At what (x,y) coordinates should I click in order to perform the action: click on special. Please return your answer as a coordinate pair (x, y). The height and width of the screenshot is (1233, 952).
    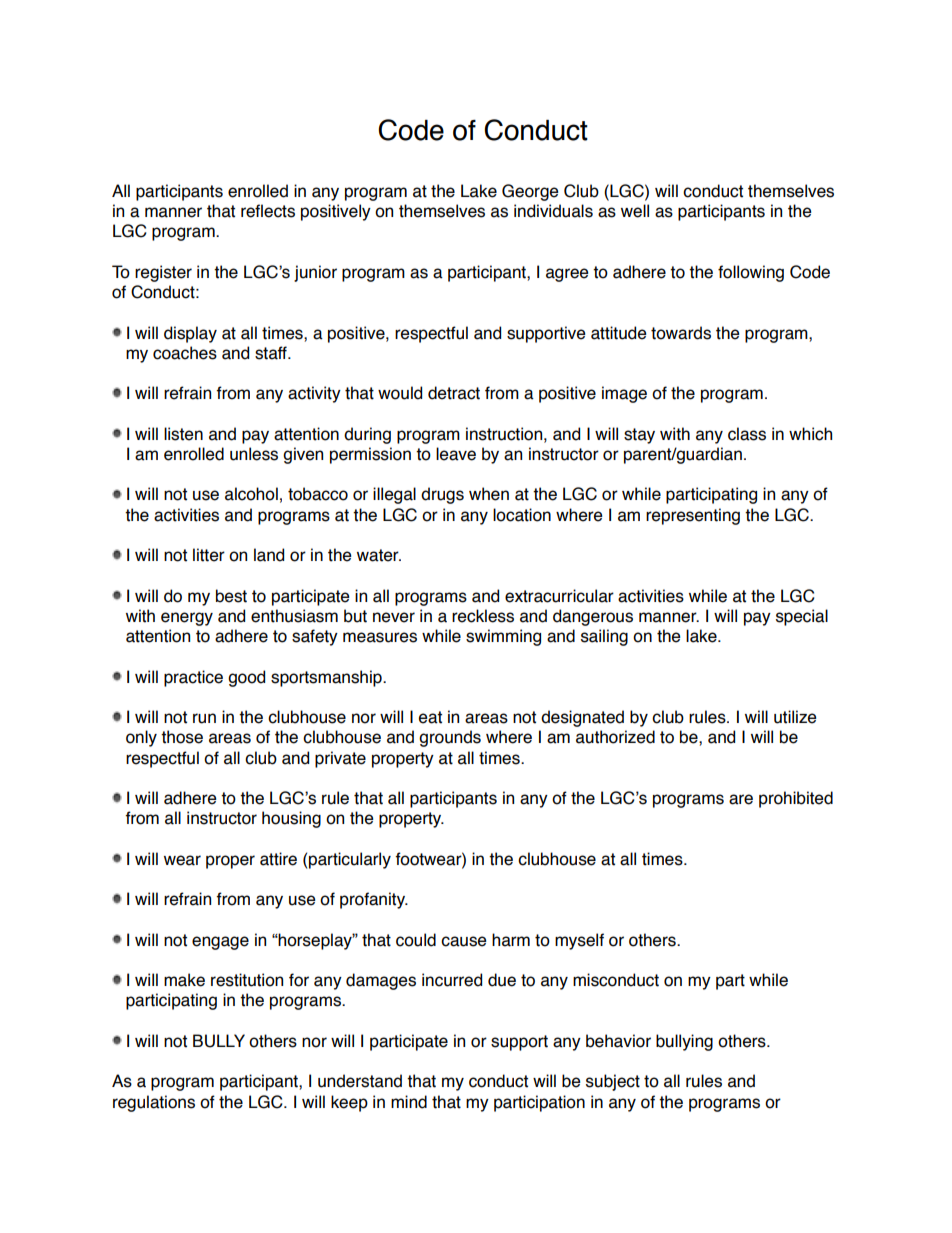
    Looking at the image, I should click on (802, 617).
